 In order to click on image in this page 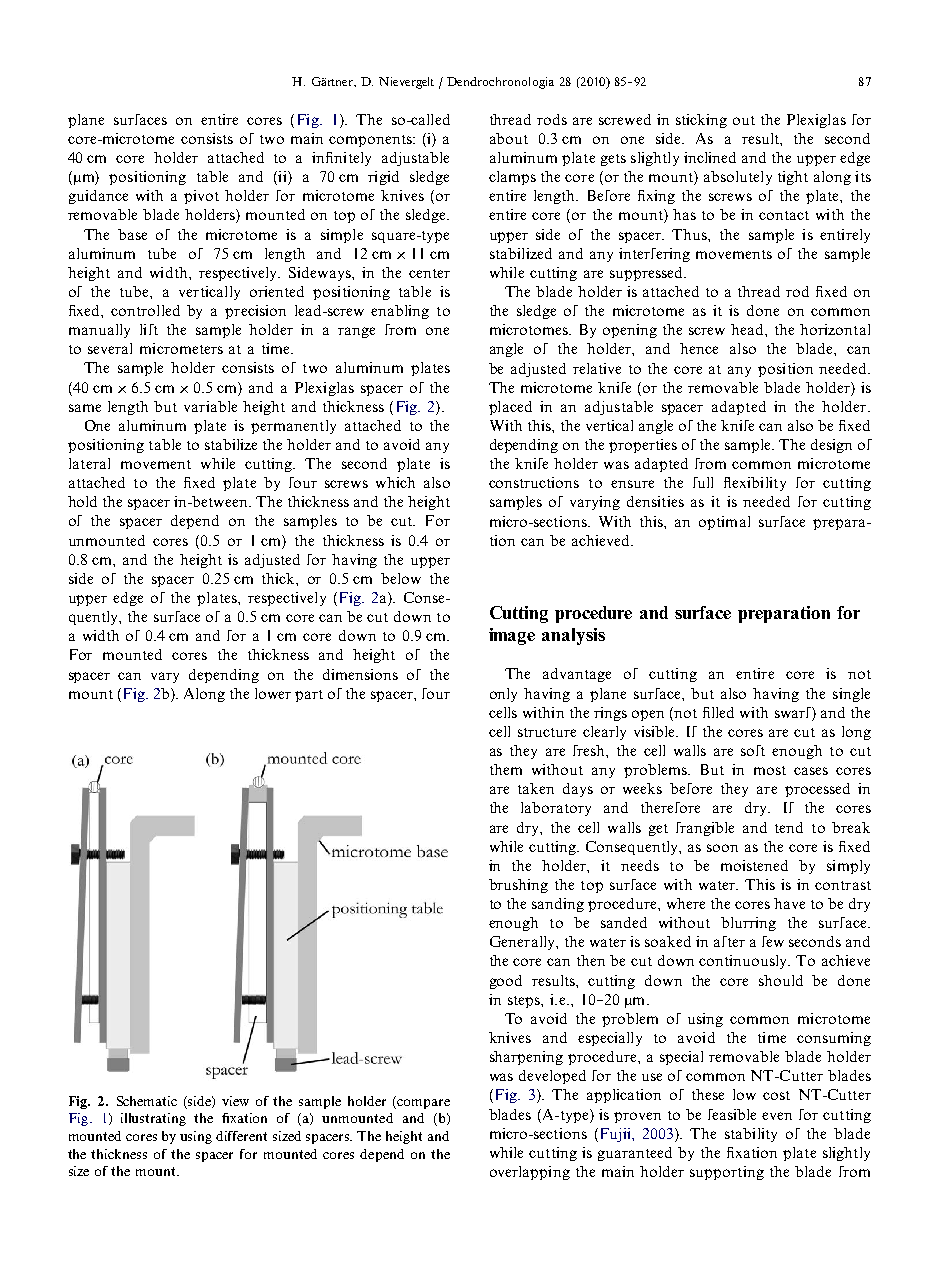, I will do `click(512, 636)`.
